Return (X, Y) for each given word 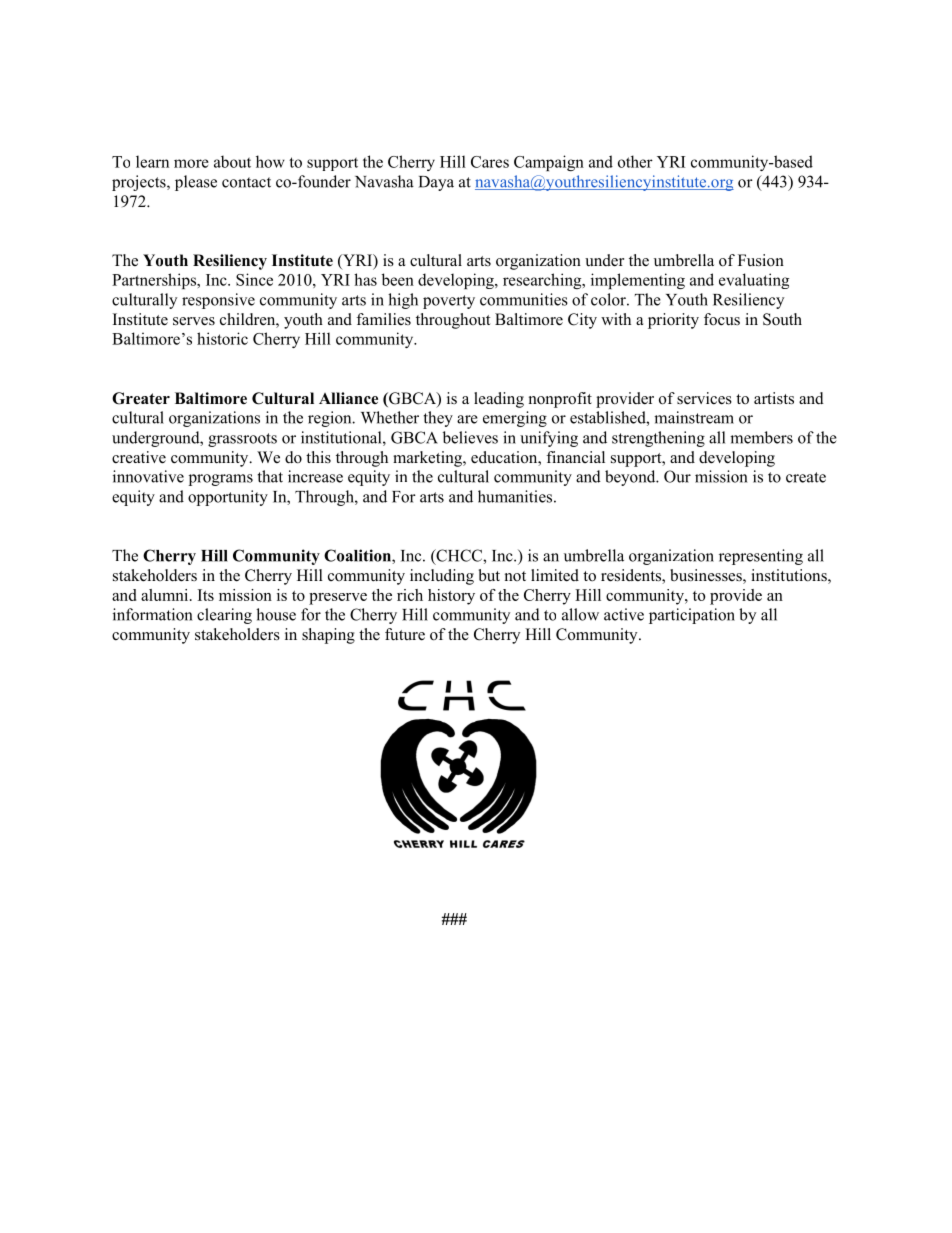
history (451, 597)
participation (692, 616)
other (635, 161)
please (196, 183)
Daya (436, 183)
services (704, 398)
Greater (141, 398)
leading (499, 400)
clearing (224, 616)
